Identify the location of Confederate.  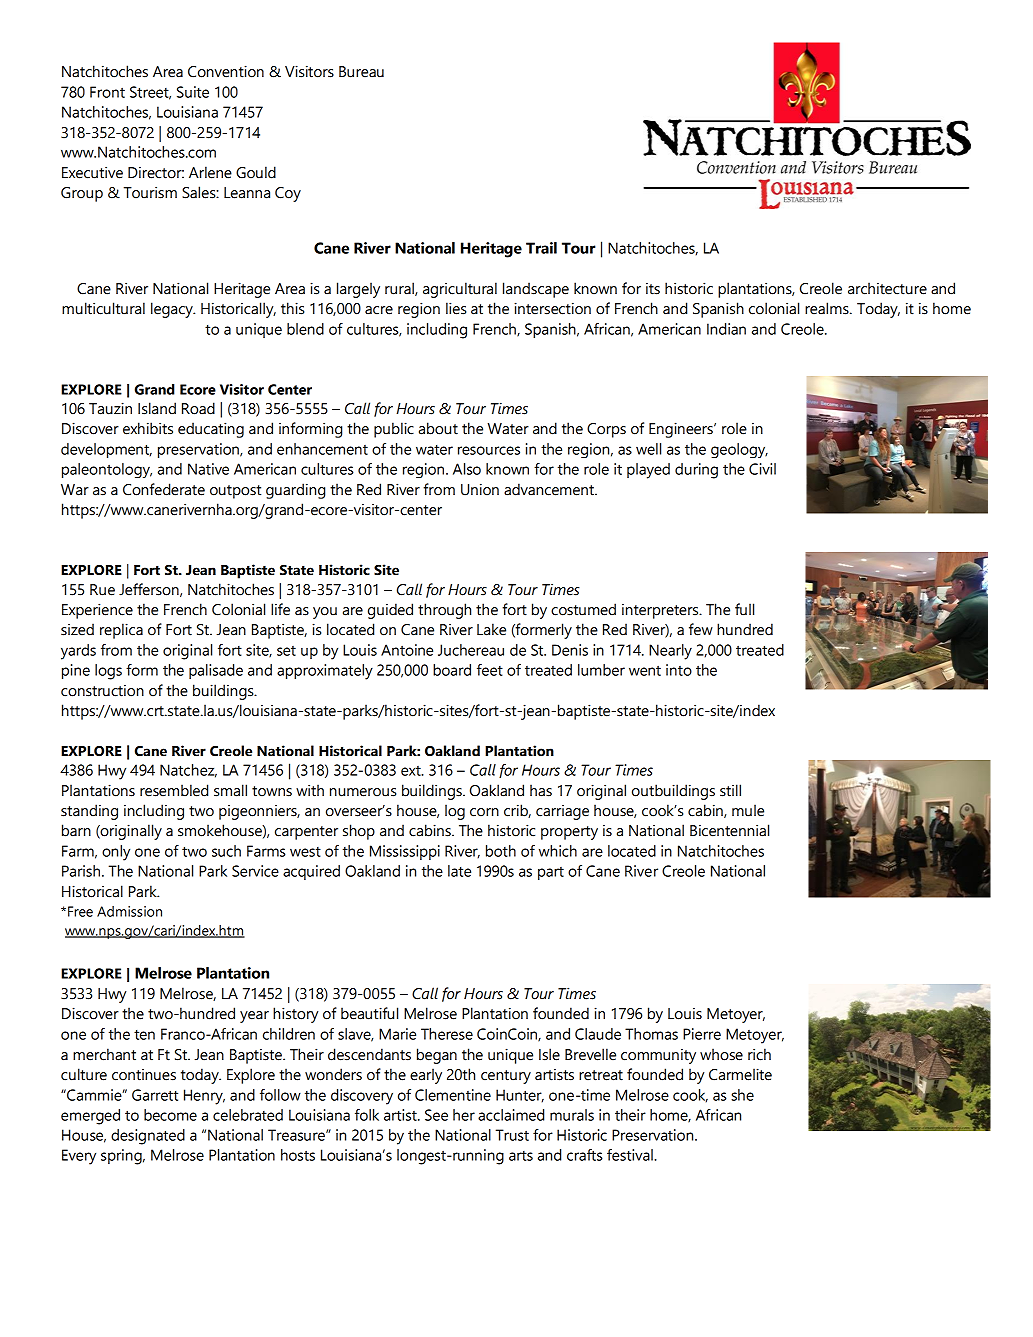
(164, 489).
